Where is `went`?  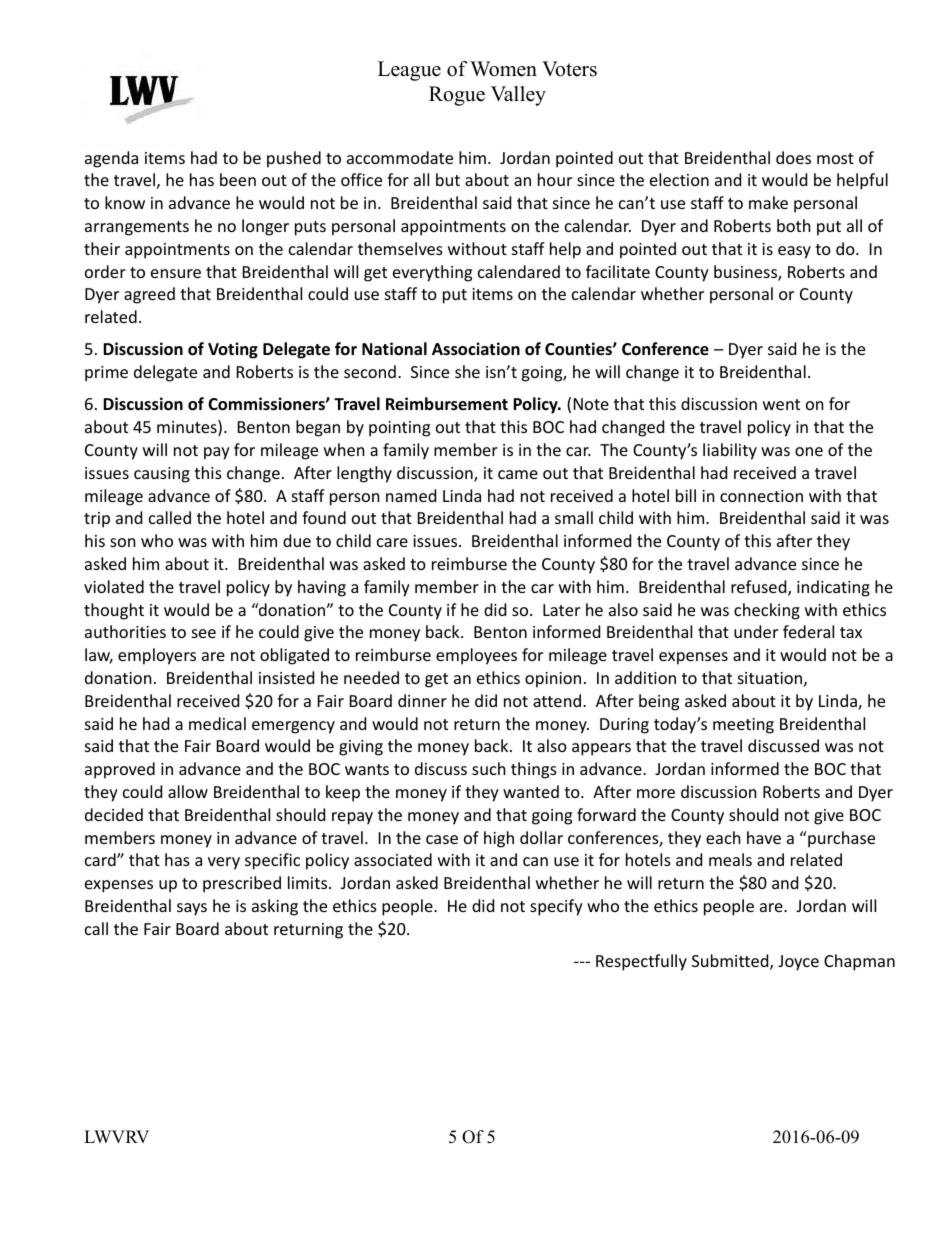
went is located at coordinates (781, 404).
